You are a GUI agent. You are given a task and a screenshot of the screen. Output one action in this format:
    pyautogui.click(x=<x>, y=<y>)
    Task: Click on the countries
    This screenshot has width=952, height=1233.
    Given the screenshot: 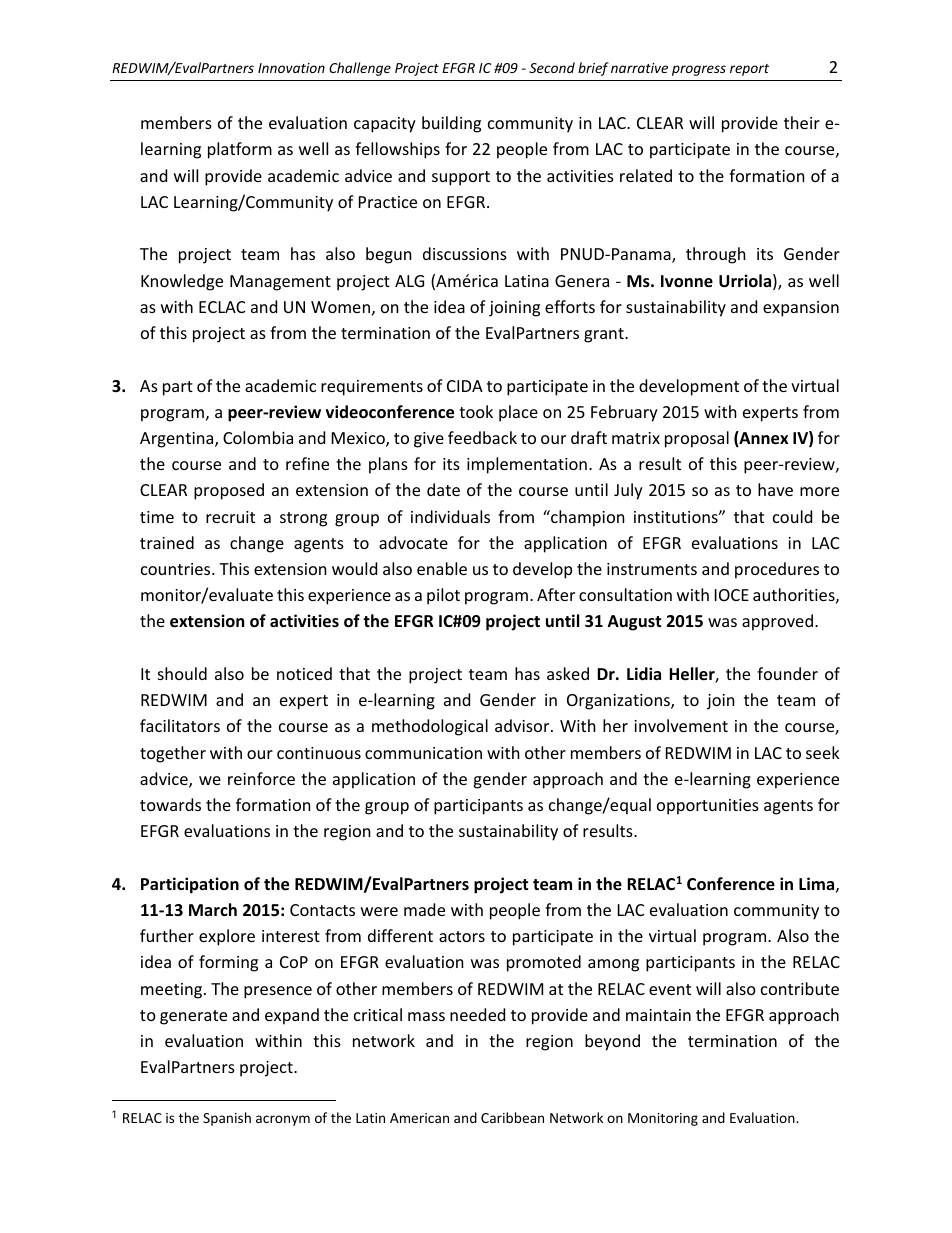 What is the action you would take?
    pyautogui.click(x=177, y=569)
